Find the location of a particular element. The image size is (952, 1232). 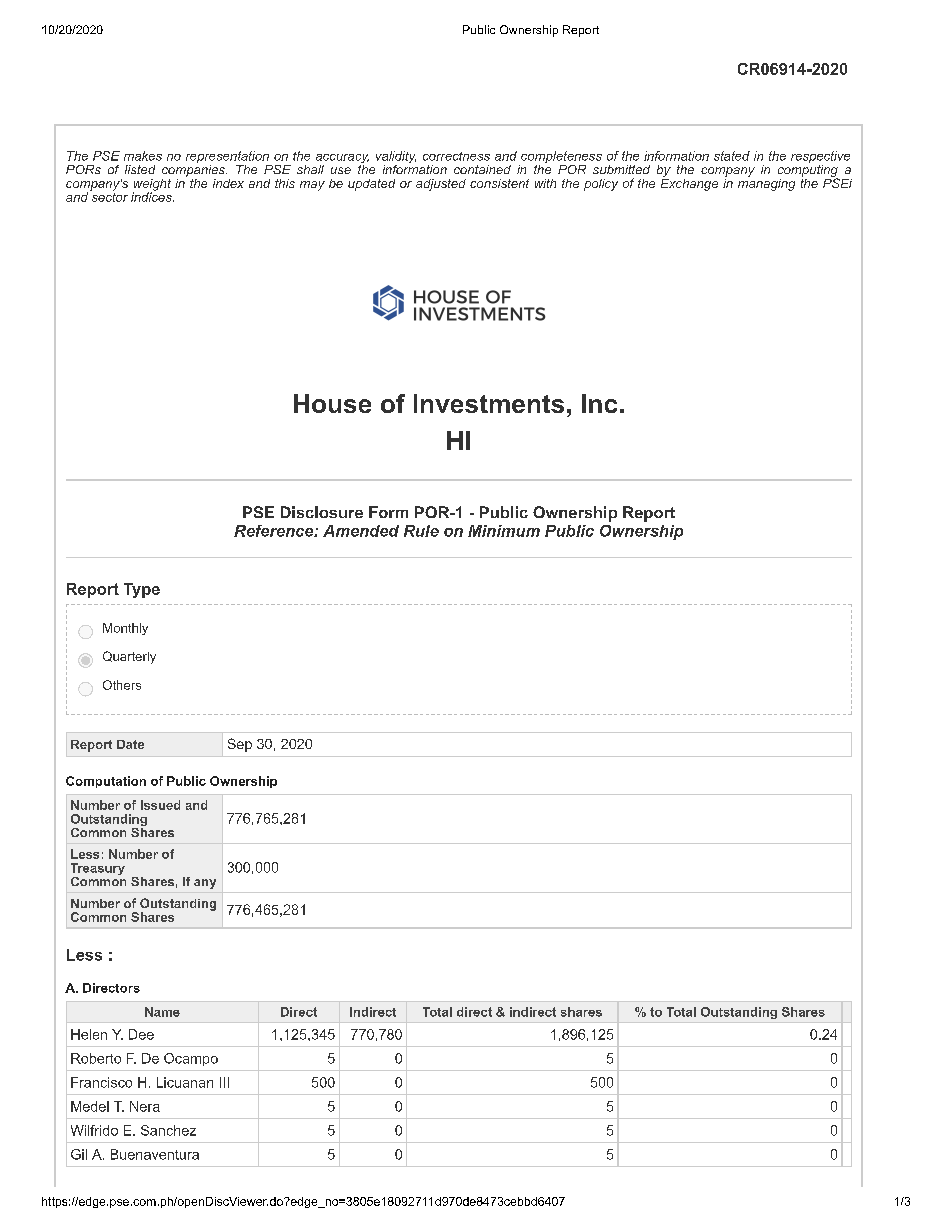

Rule is located at coordinates (421, 531).
